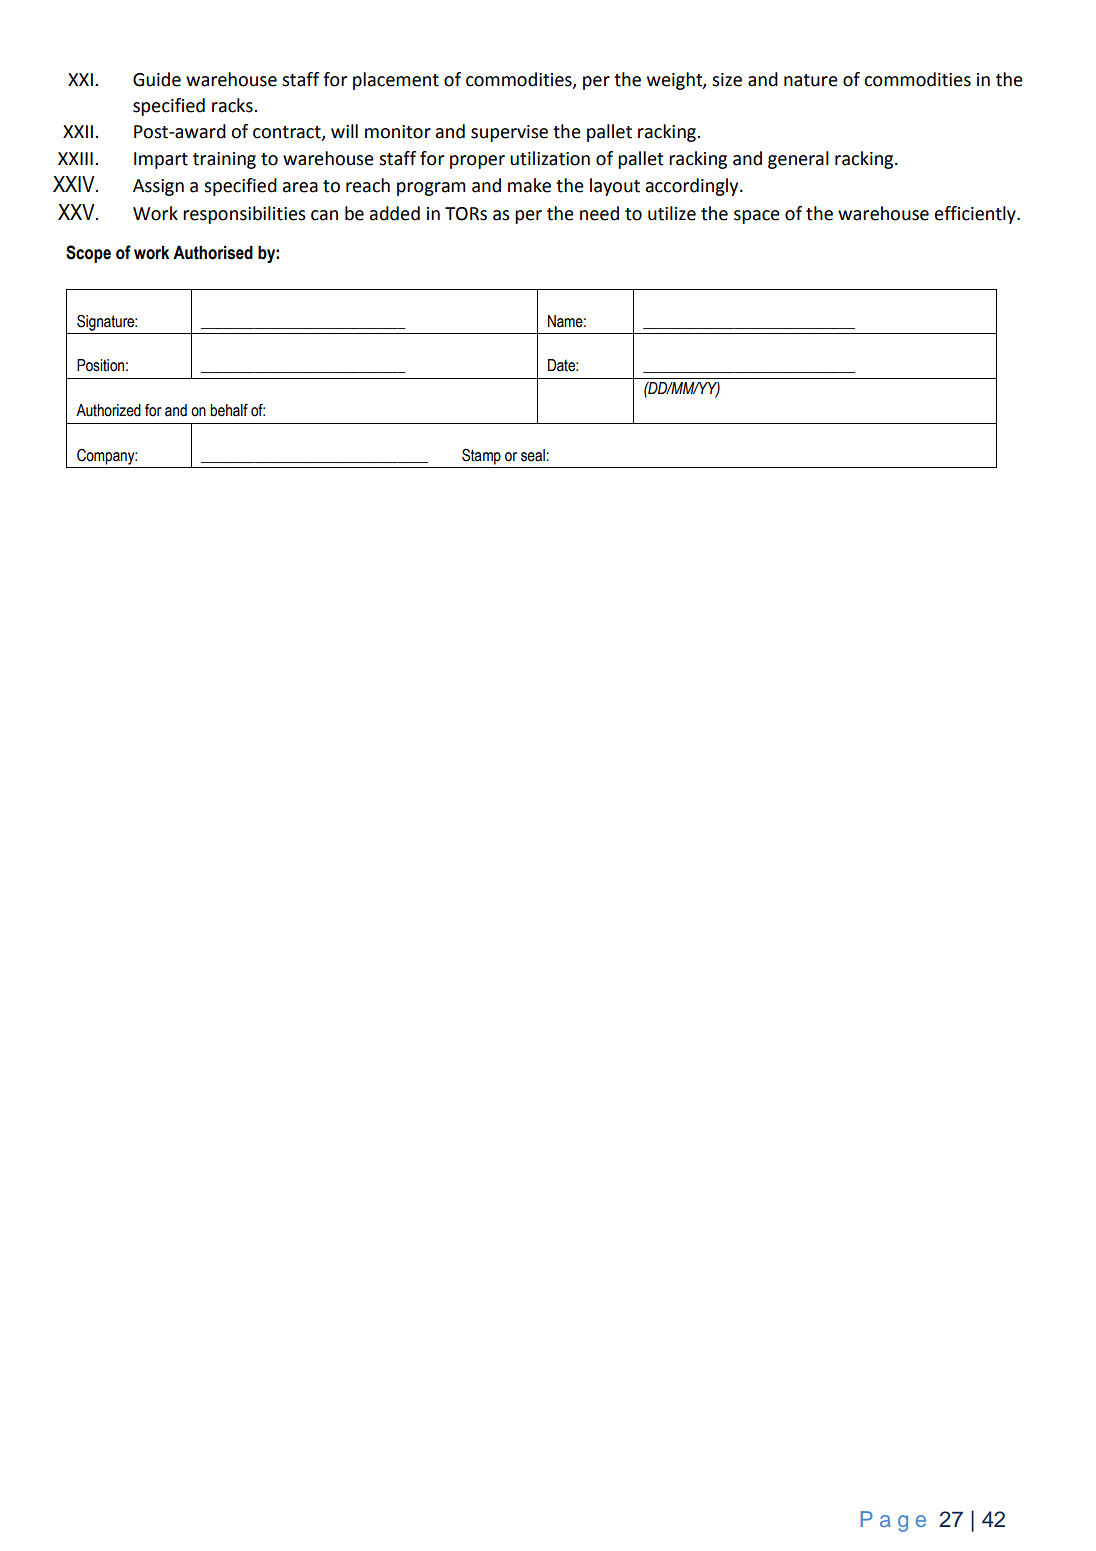  Describe the element at coordinates (396, 81) in the image. I see `placement` at that location.
